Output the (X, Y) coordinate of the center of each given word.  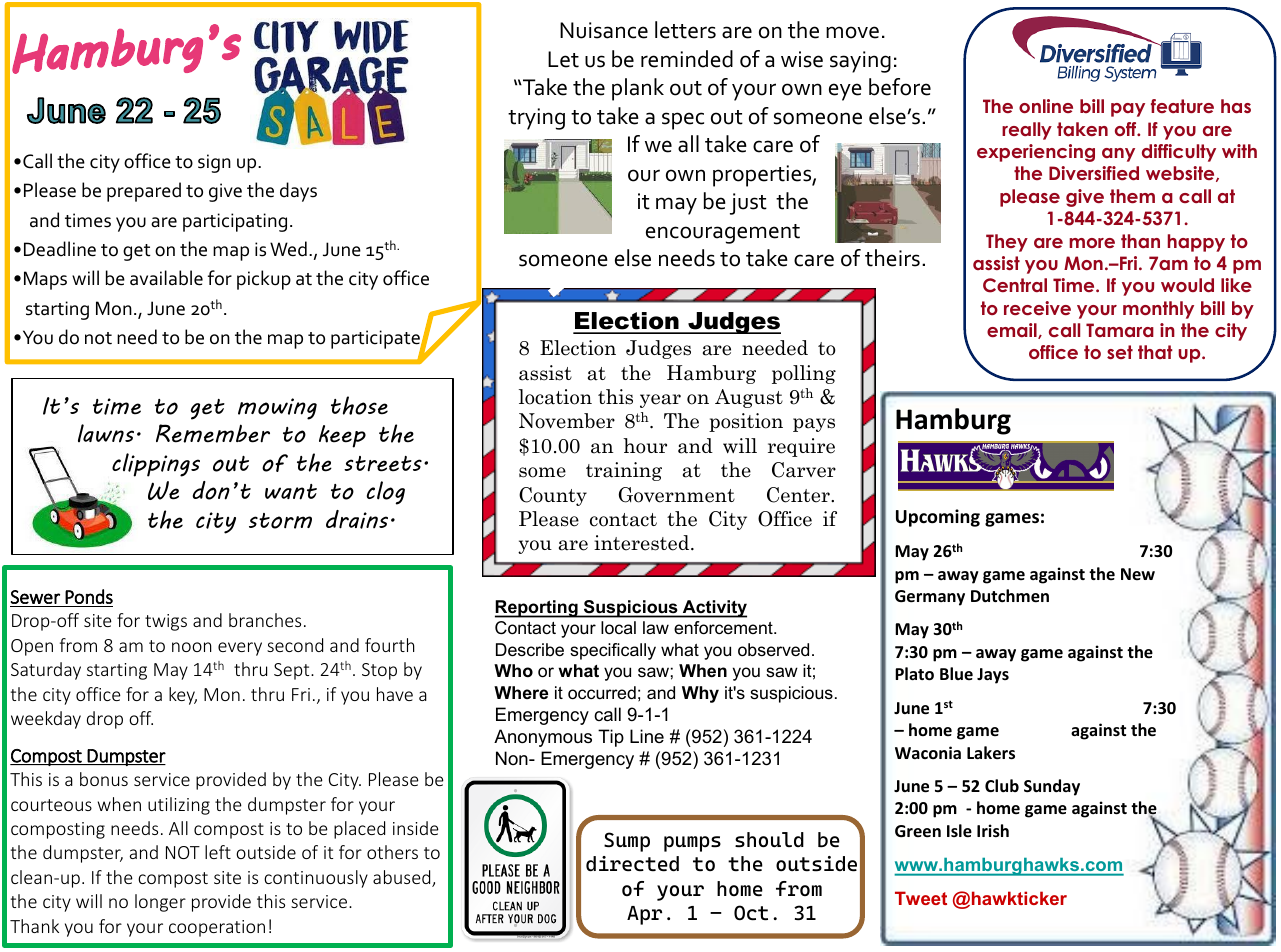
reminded (687, 59)
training (624, 471)
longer (160, 903)
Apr (644, 915)
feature (1182, 106)
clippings (156, 465)
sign (214, 163)
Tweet (921, 898)
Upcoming (938, 518)
